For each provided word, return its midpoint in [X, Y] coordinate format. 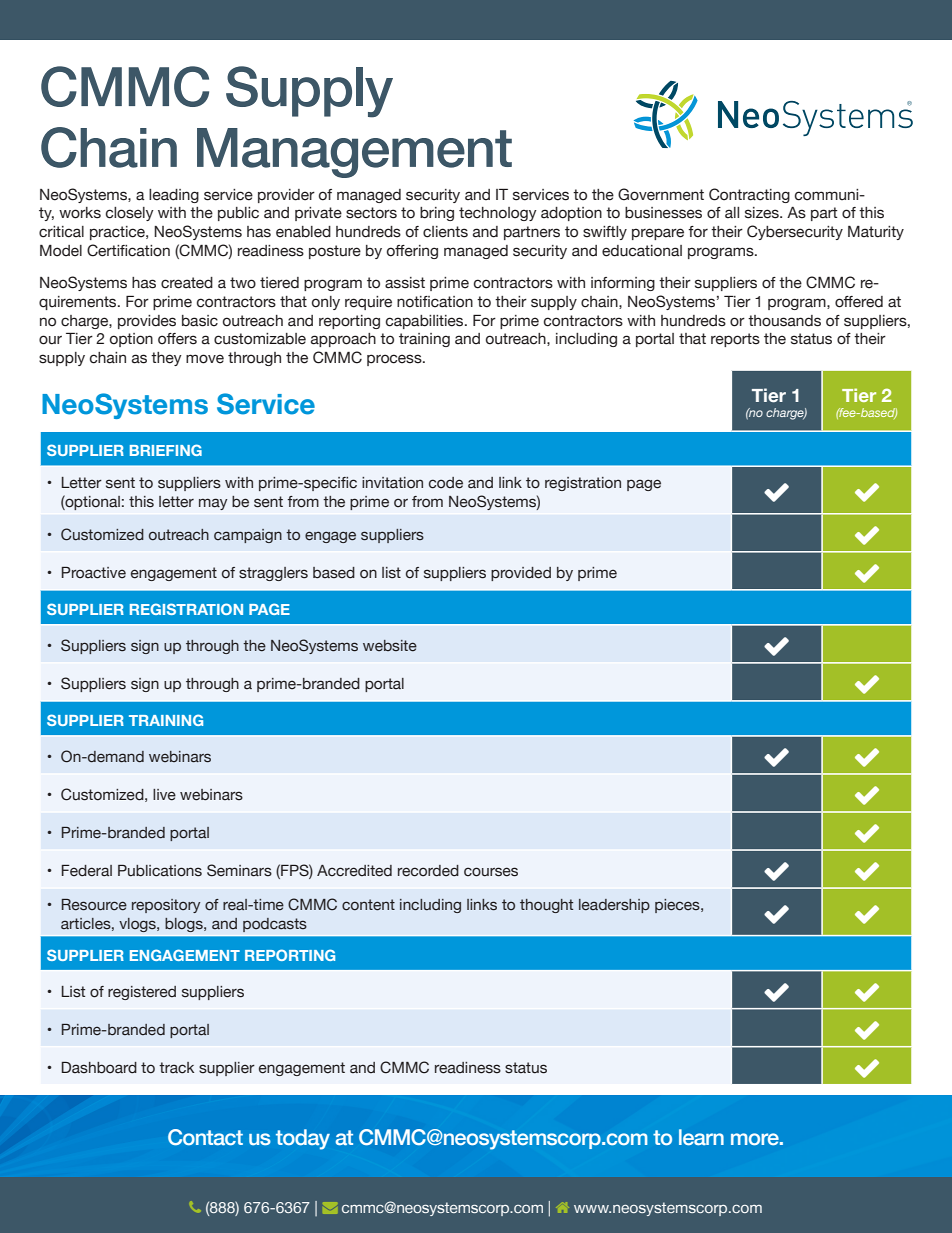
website [390, 646]
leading [174, 196]
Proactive [94, 573]
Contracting [749, 195]
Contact [205, 1137]
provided [521, 574]
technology [498, 214]
